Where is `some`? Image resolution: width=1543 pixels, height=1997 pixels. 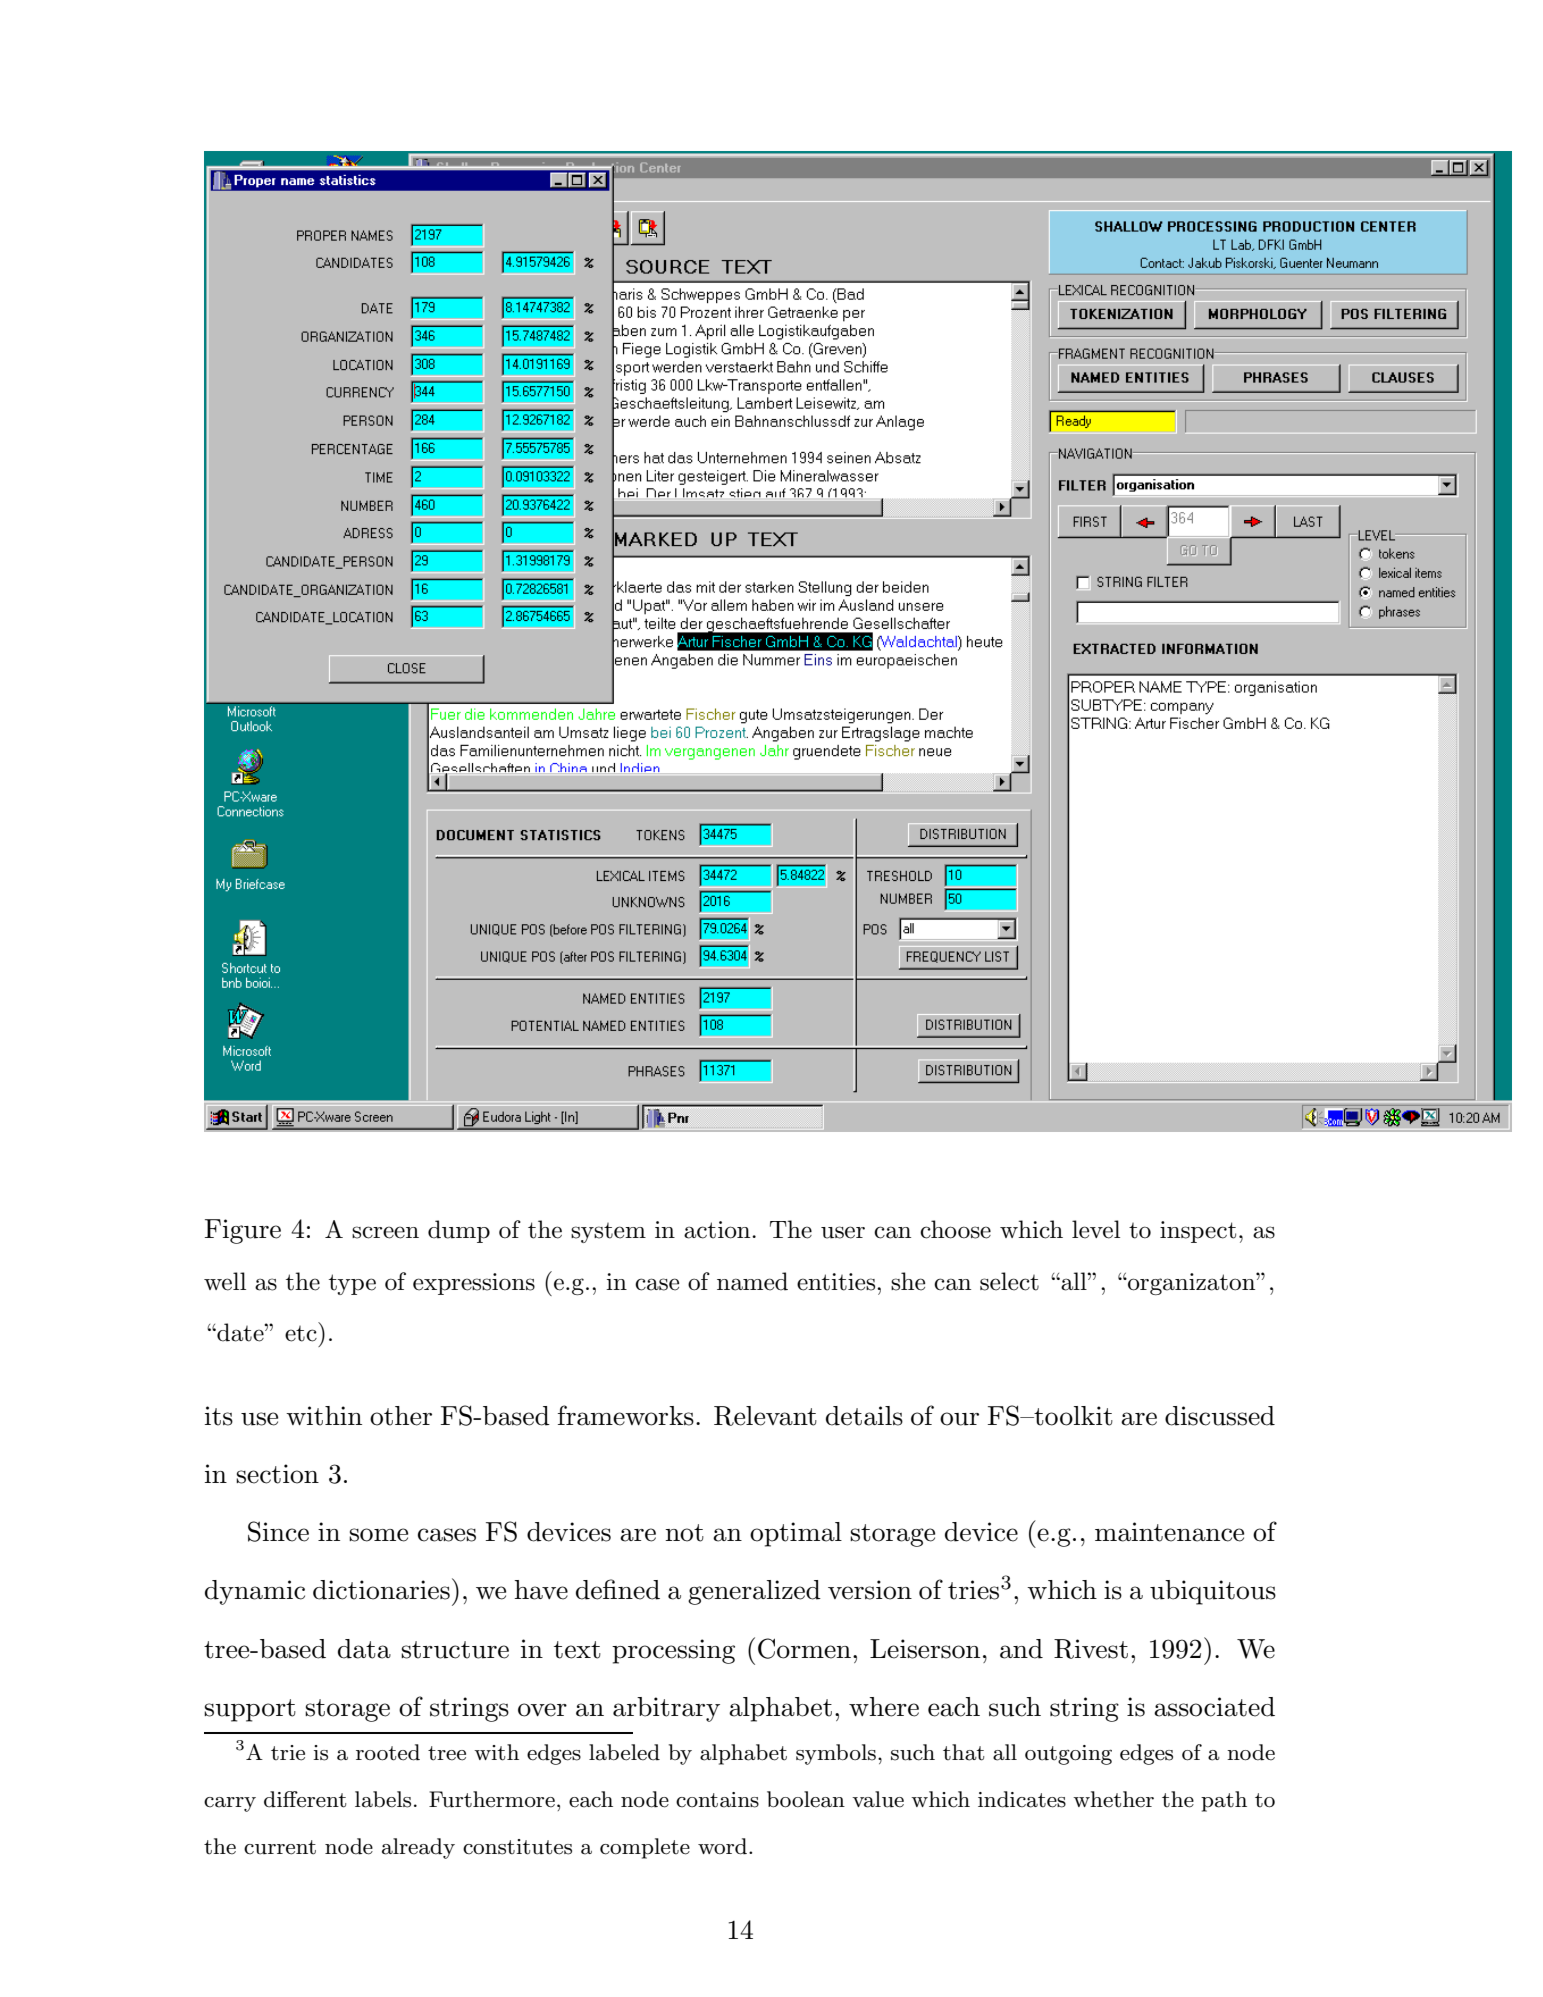 some is located at coordinates (378, 1535).
